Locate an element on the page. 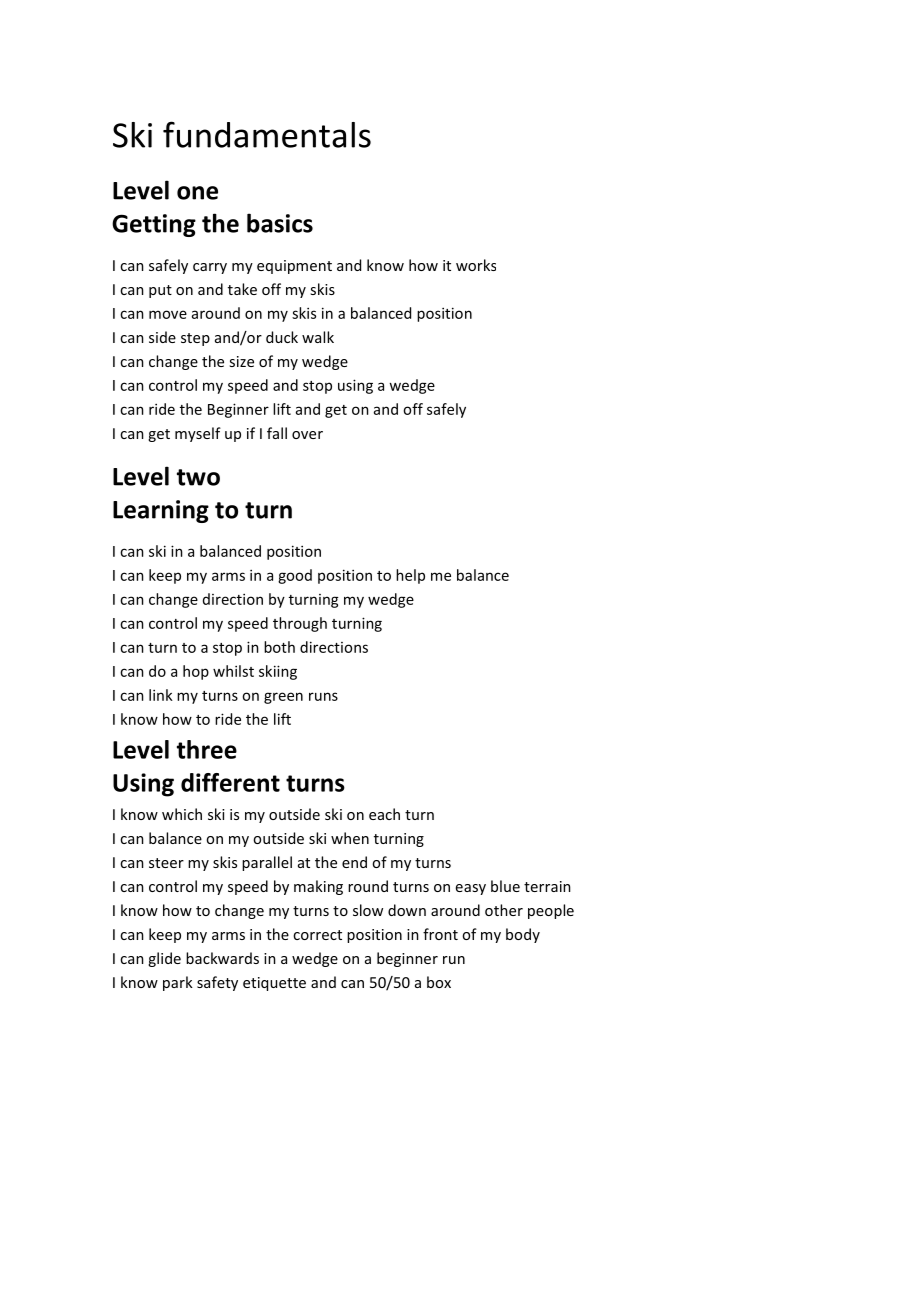  help is located at coordinates (410, 576).
